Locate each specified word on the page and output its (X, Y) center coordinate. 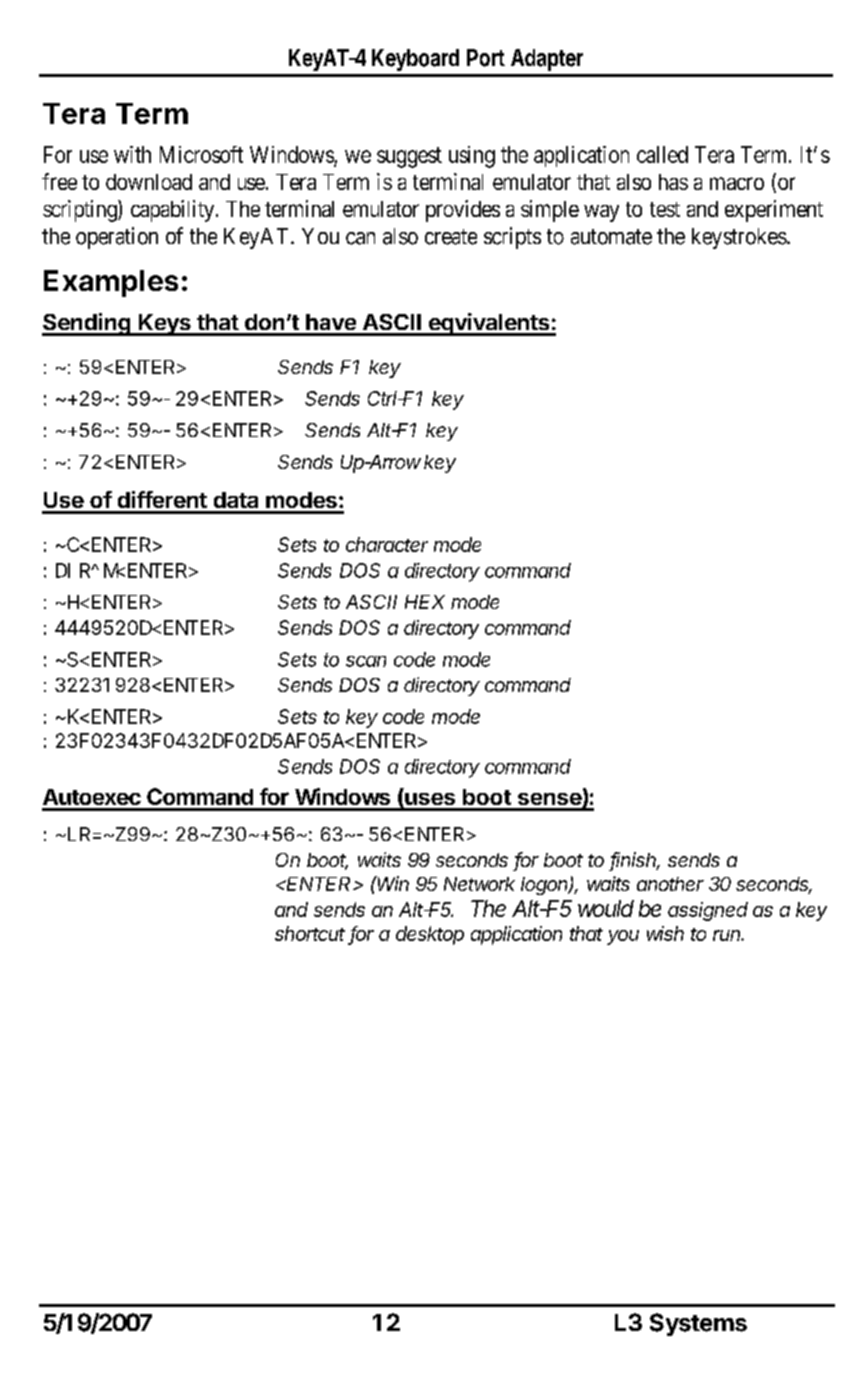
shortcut (310, 933)
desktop (430, 935)
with (132, 154)
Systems (698, 1324)
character (387, 544)
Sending (87, 324)
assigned (708, 911)
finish (635, 861)
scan (366, 661)
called (662, 154)
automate (611, 237)
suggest (409, 157)
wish (665, 933)
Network (479, 884)
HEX (425, 602)
